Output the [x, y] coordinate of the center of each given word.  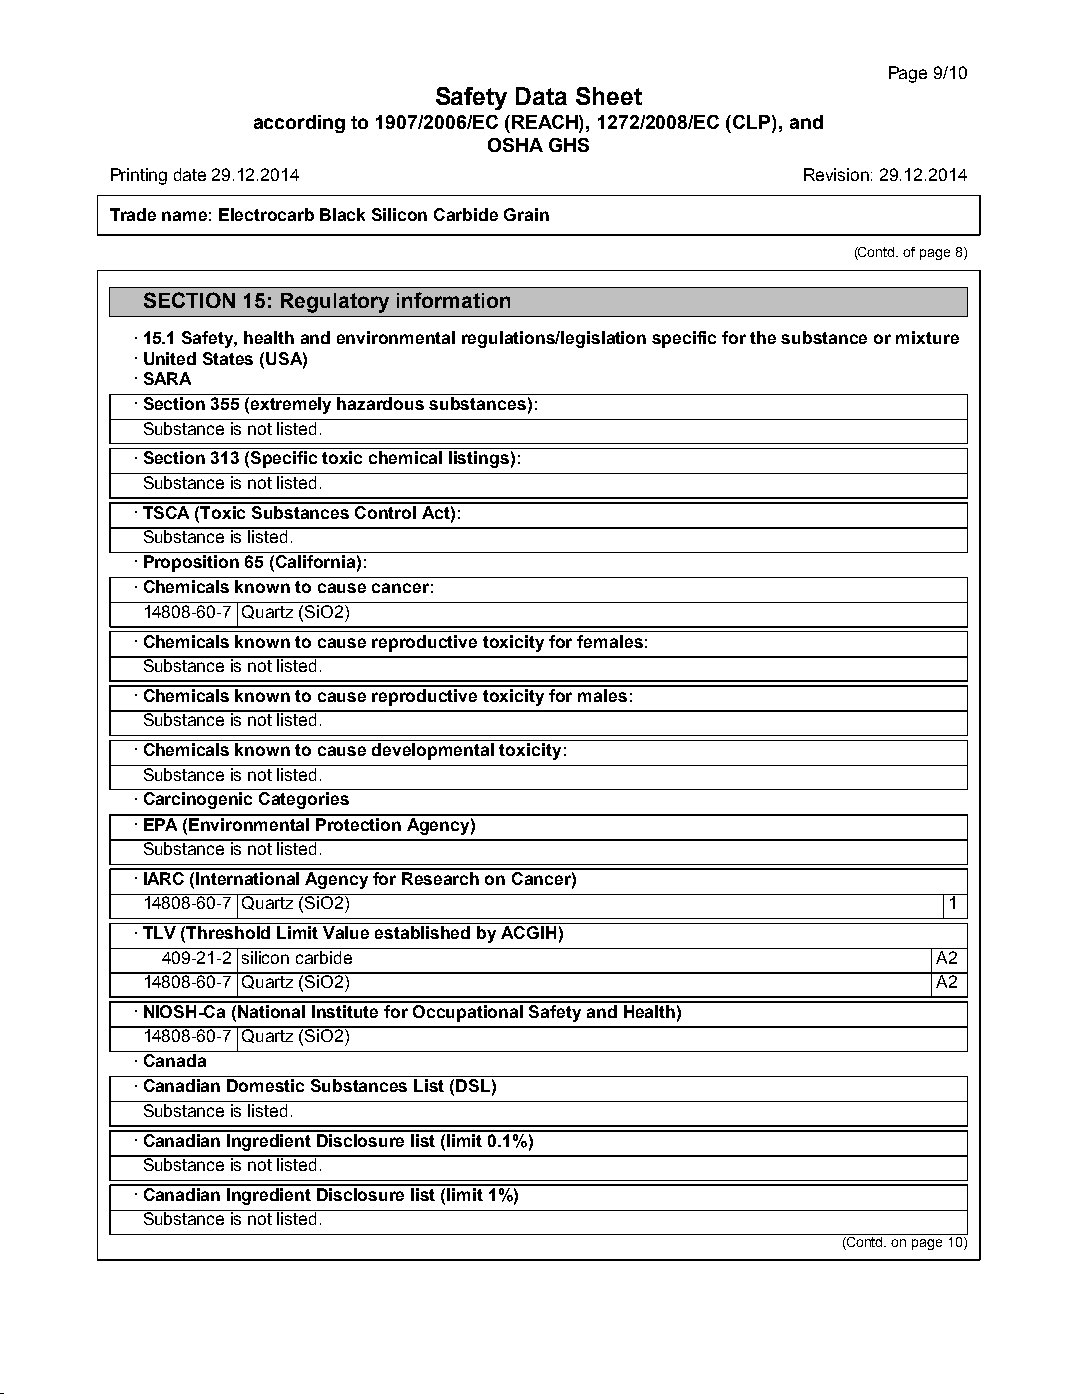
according [299, 124]
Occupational [469, 1012]
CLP [753, 123]
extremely [291, 405]
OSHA [515, 145]
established [422, 932]
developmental [433, 751]
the [763, 337]
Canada [175, 1060]
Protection [359, 823]
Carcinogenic [198, 800]
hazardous [380, 403]
